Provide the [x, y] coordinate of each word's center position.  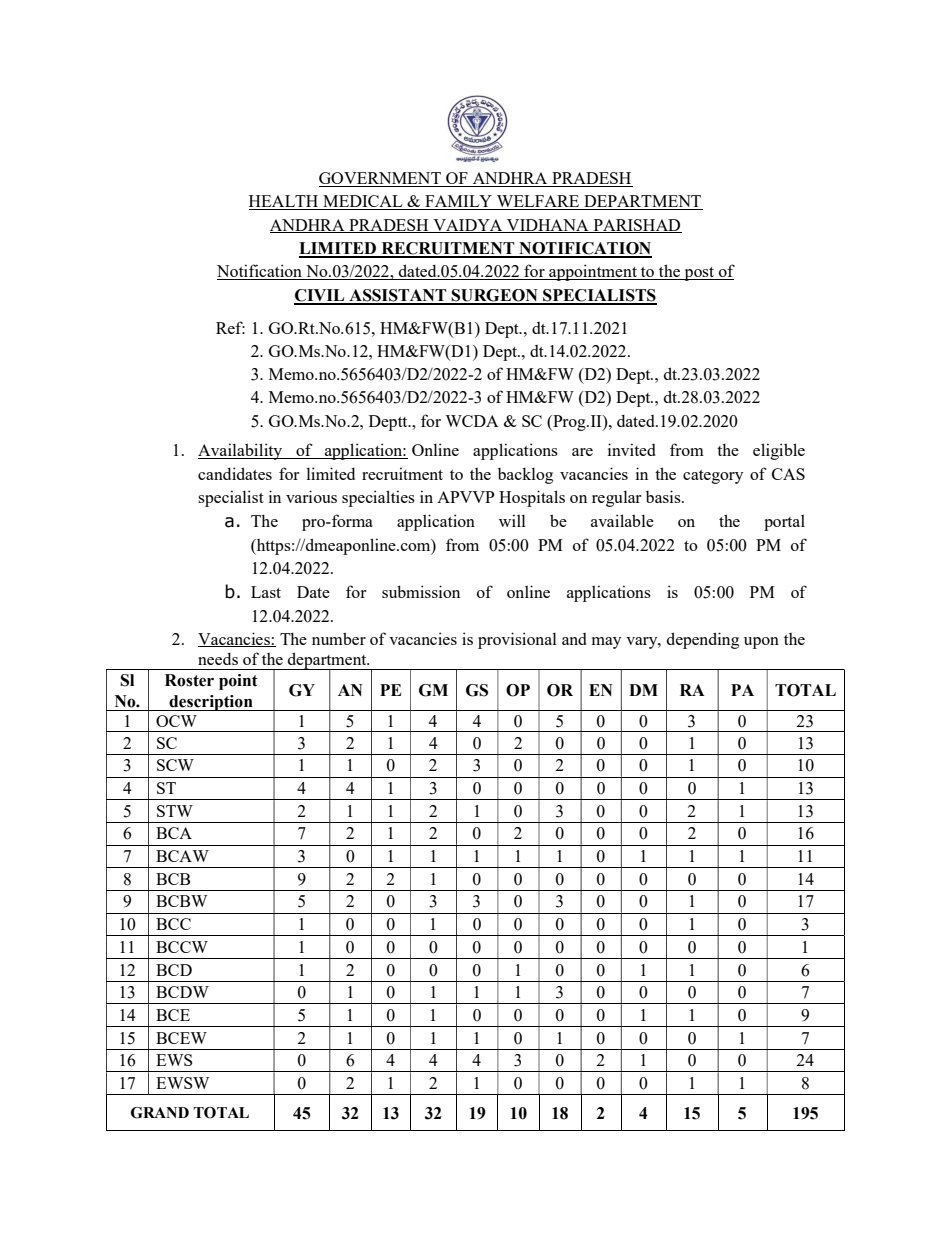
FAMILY [458, 202]
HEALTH [285, 202]
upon [761, 643]
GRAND [160, 1113]
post [699, 274]
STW [175, 811]
